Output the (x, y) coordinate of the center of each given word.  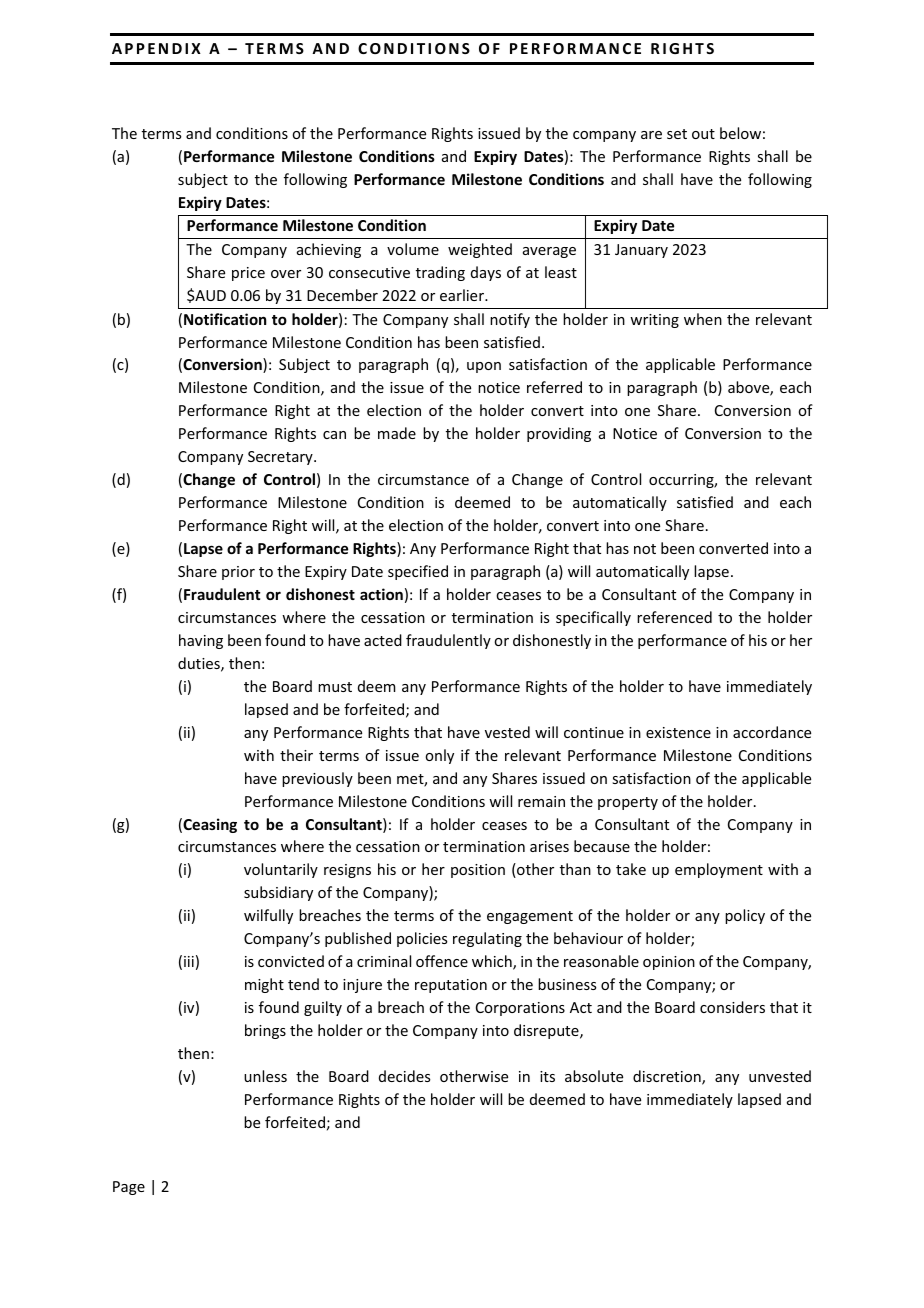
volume (413, 249)
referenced (674, 617)
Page (129, 1188)
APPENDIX (156, 48)
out (703, 134)
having (201, 641)
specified (418, 572)
